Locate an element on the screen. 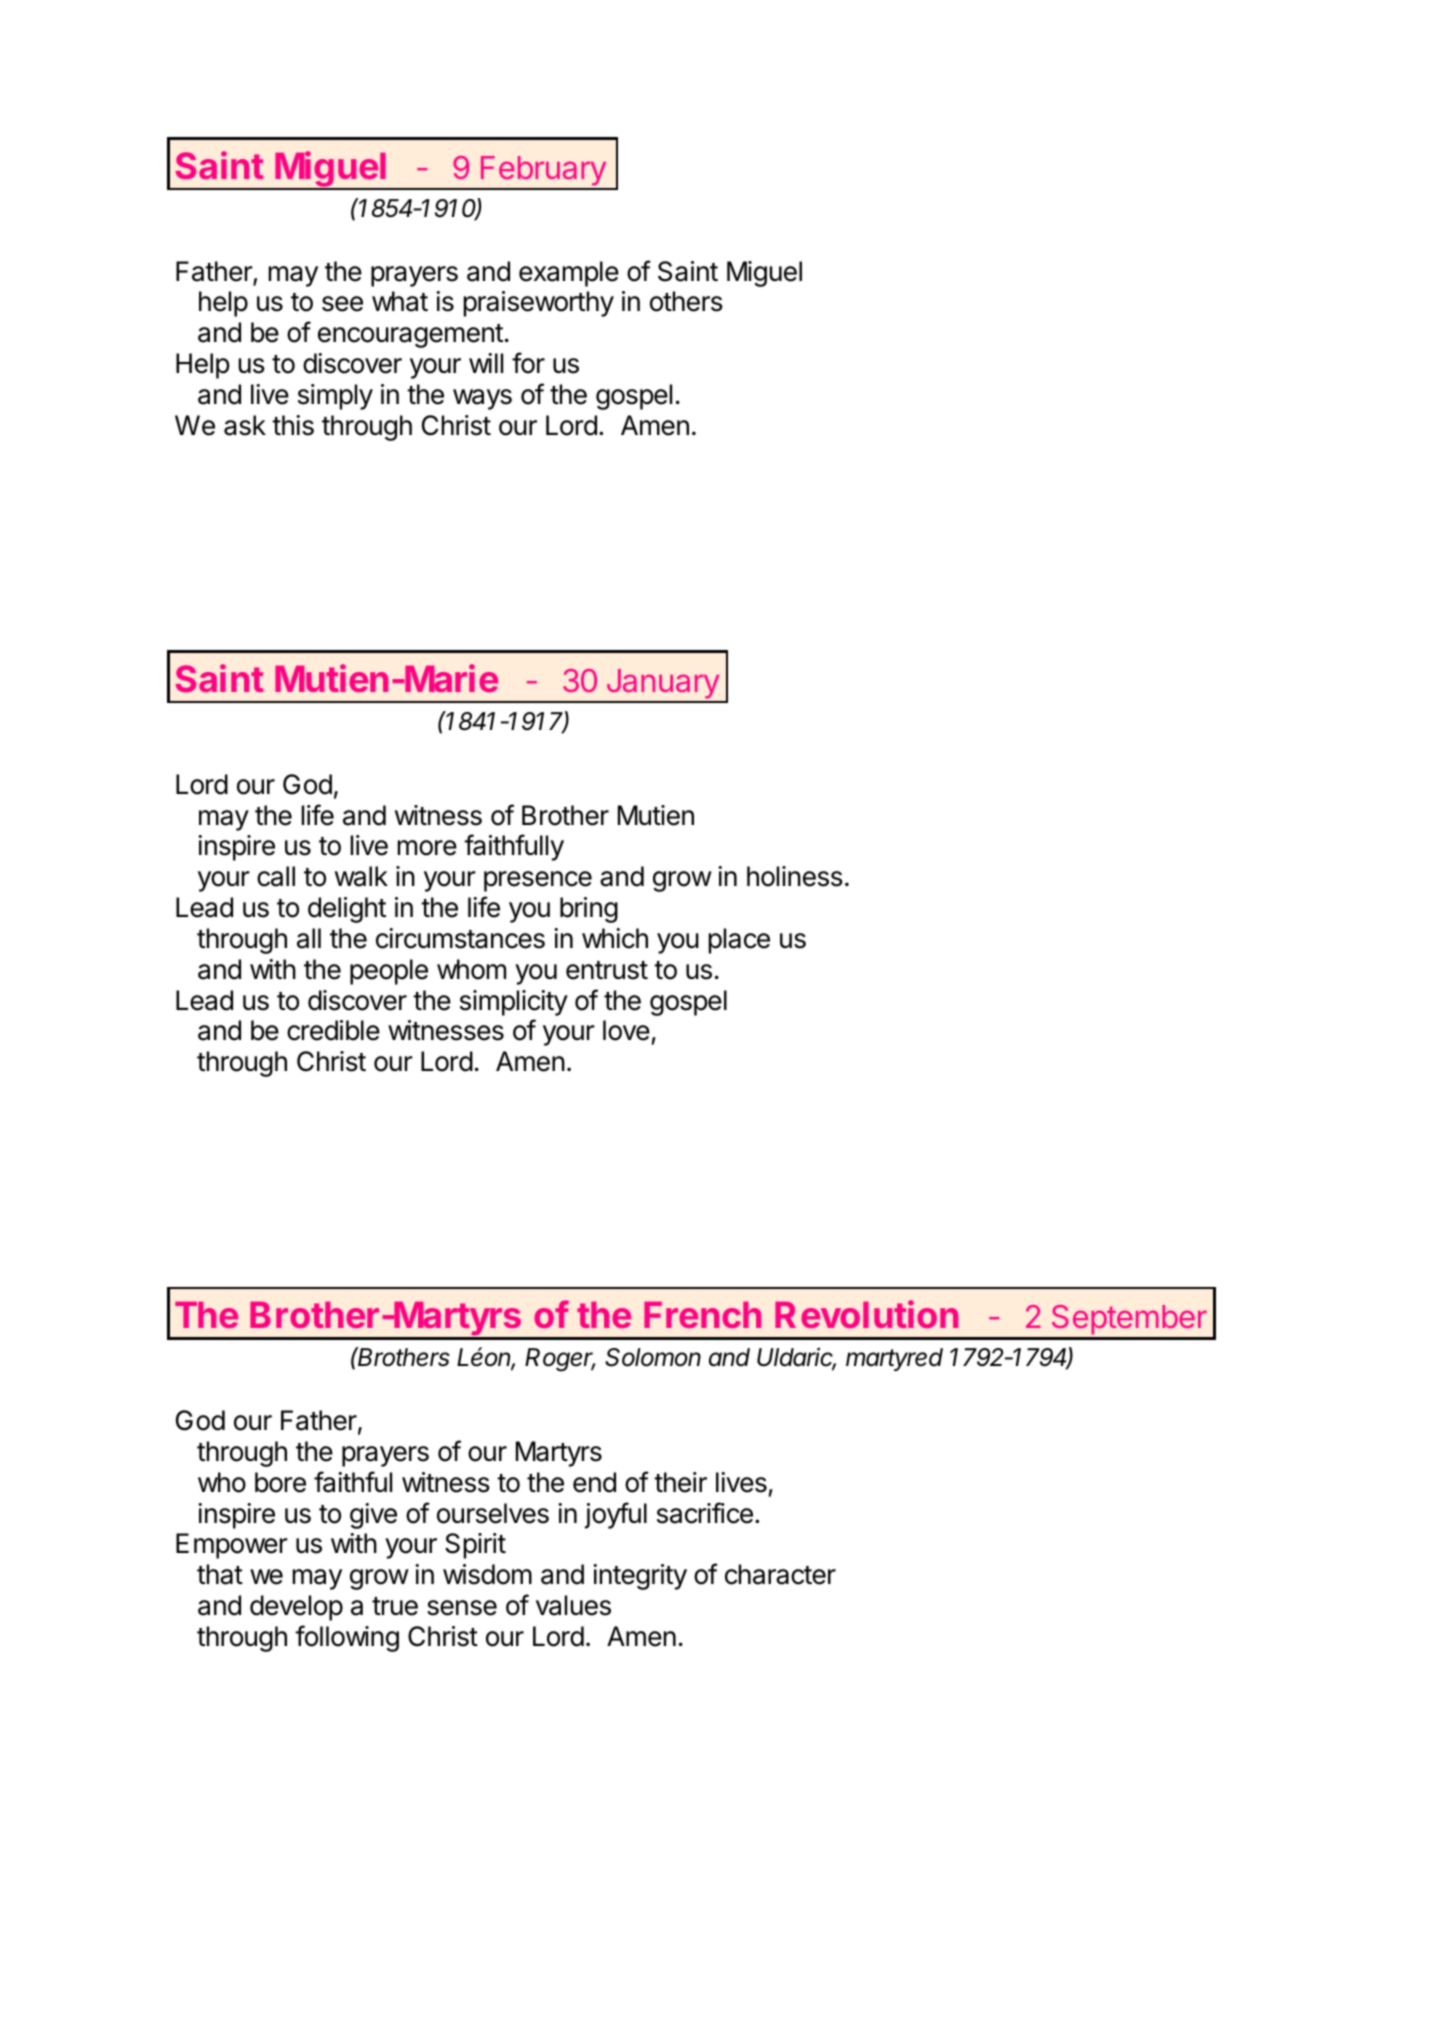 The height and width of the screenshot is (2040, 1442). place is located at coordinates (739, 941).
